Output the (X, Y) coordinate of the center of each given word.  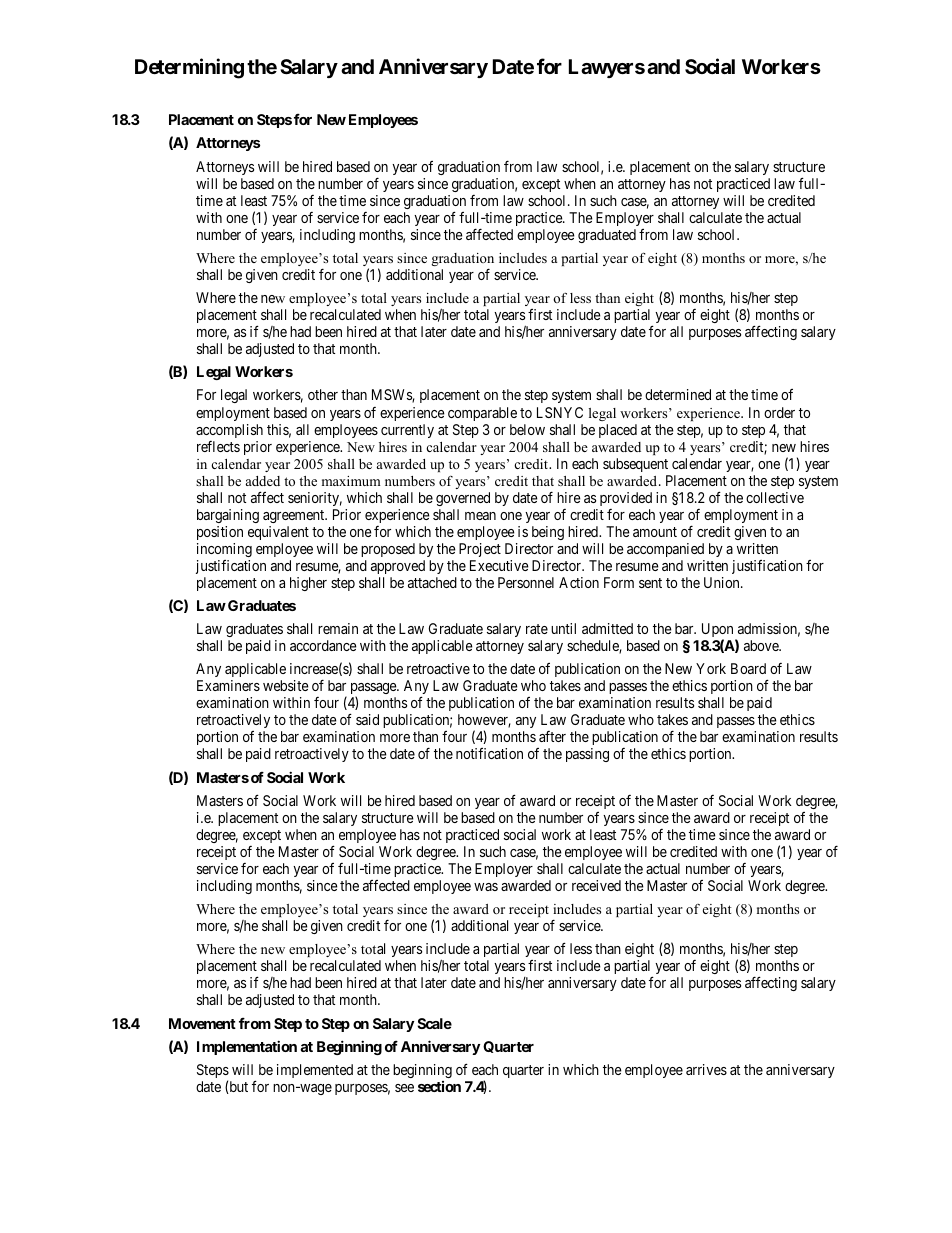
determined (678, 394)
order (779, 412)
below (527, 429)
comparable (482, 414)
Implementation (247, 1047)
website (286, 685)
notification (489, 753)
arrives (706, 1069)
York (711, 668)
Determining (189, 69)
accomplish (229, 431)
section (439, 1086)
